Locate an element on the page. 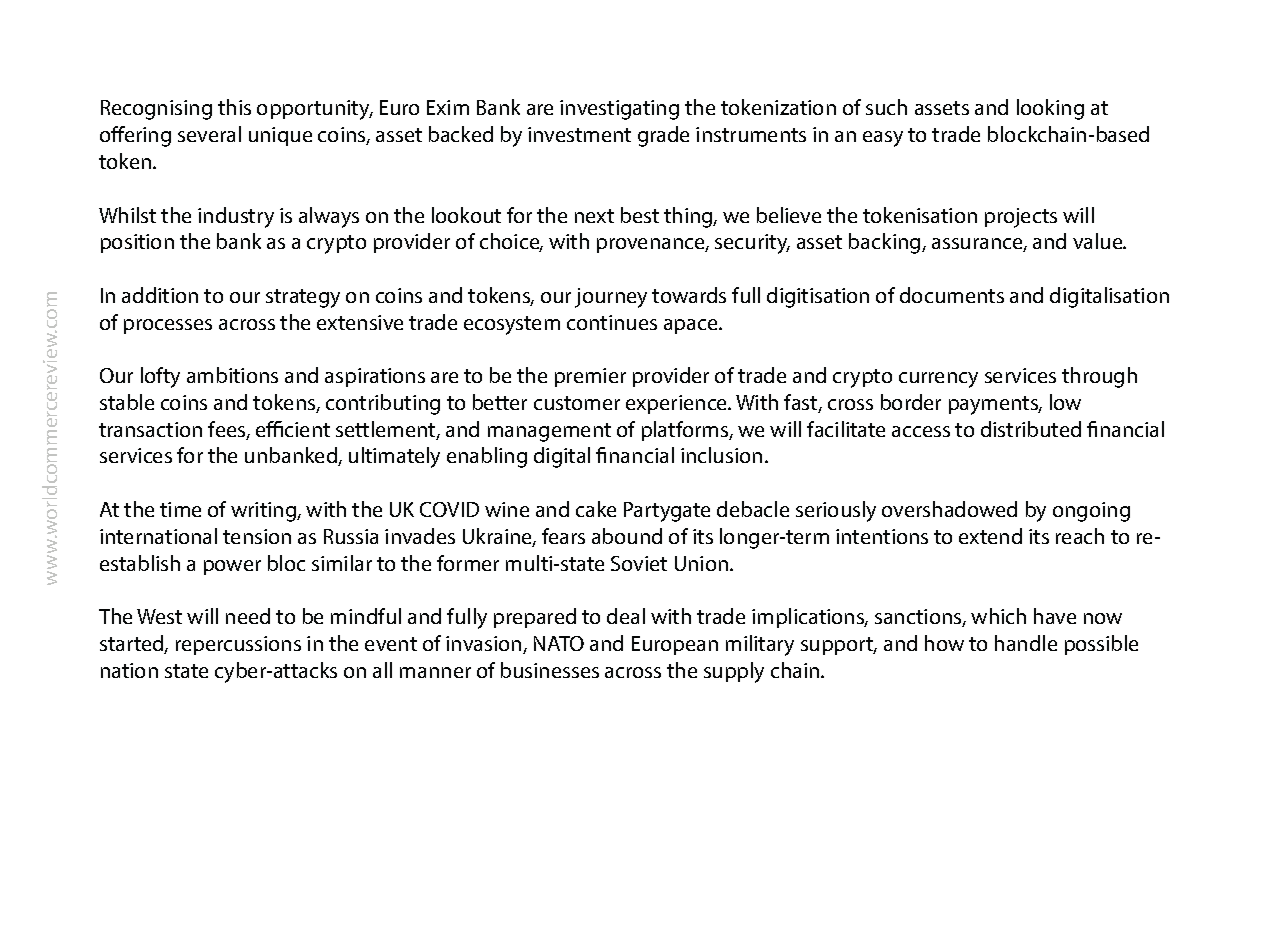 This document has height=952, width=1270. processes is located at coordinates (168, 326).
